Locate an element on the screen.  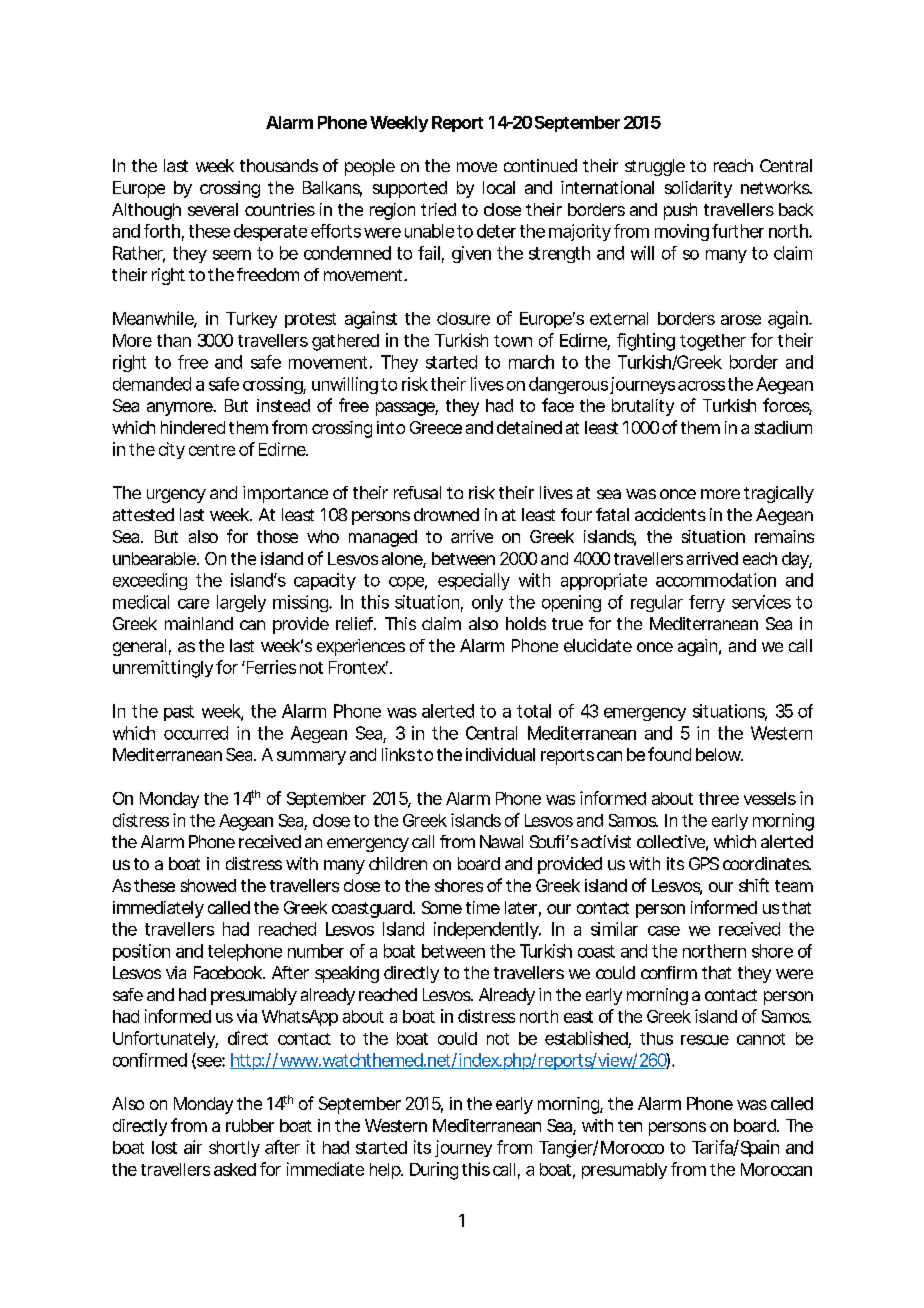
accidents is located at coordinates (670, 514).
